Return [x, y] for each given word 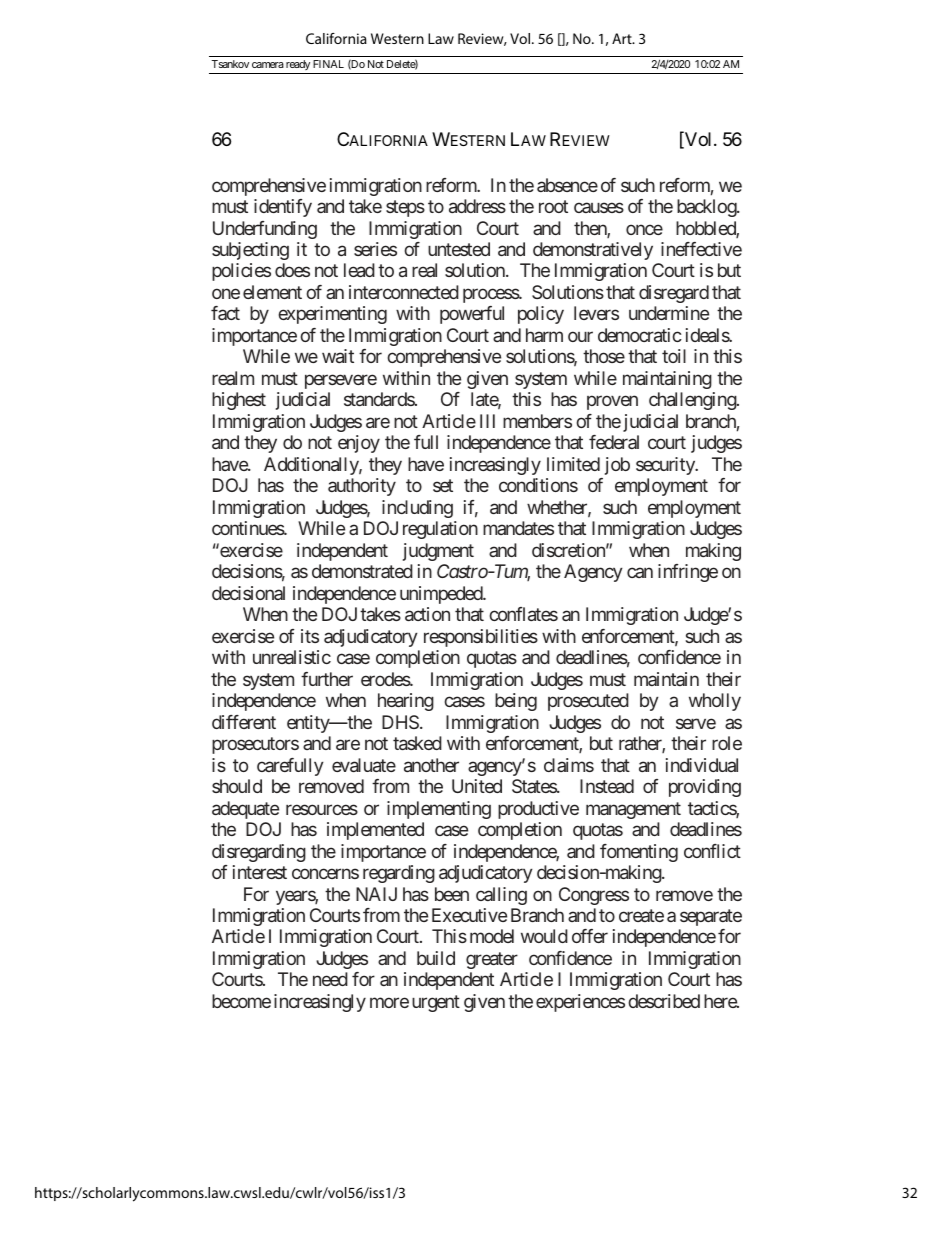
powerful [472, 315]
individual [702, 765]
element [272, 292]
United [477, 786]
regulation [440, 530]
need [330, 979]
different [244, 722]
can [640, 573]
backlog [707, 208]
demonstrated [362, 571]
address [477, 206]
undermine [669, 313]
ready [298, 67]
